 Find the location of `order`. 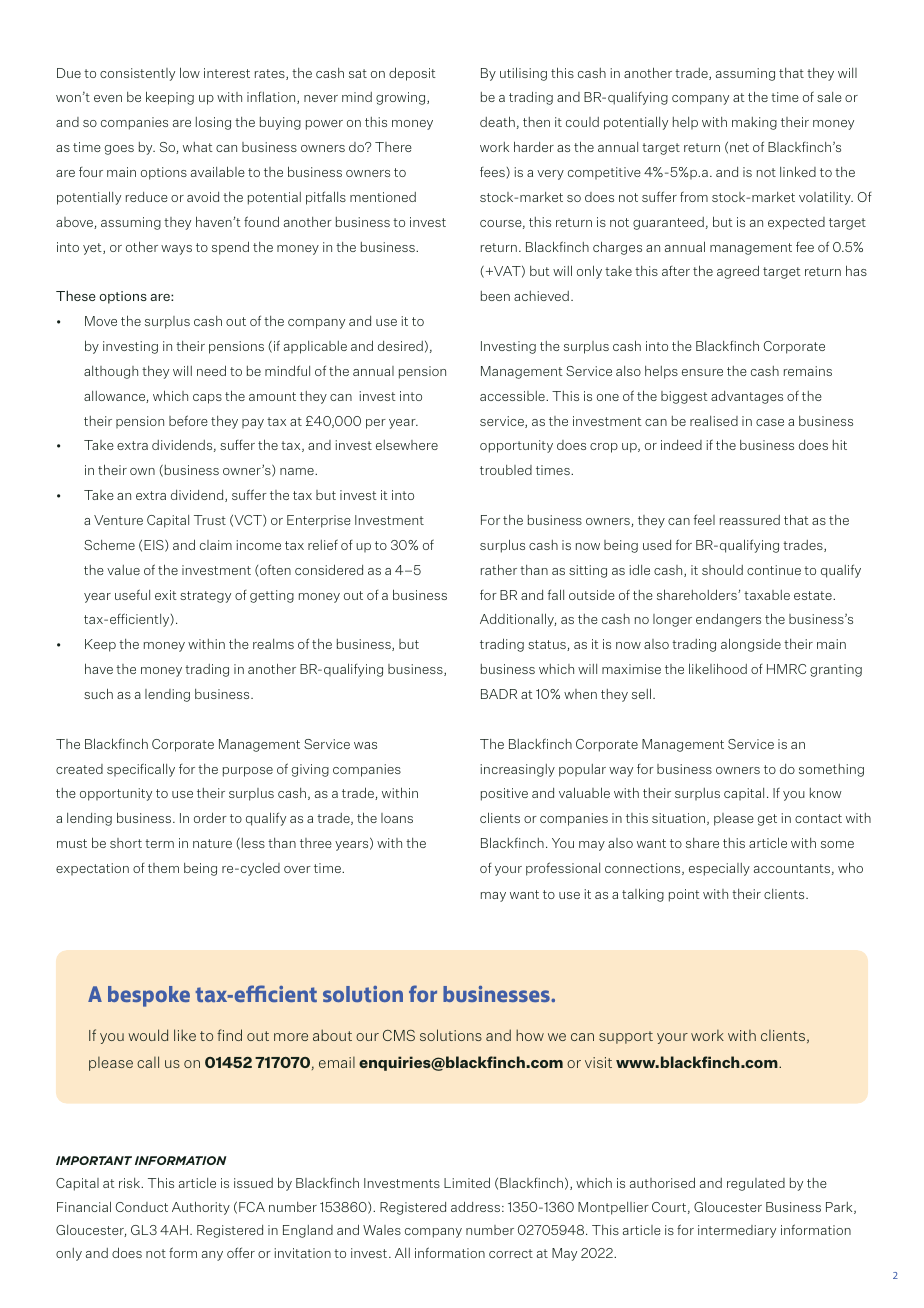

order is located at coordinates (210, 817).
